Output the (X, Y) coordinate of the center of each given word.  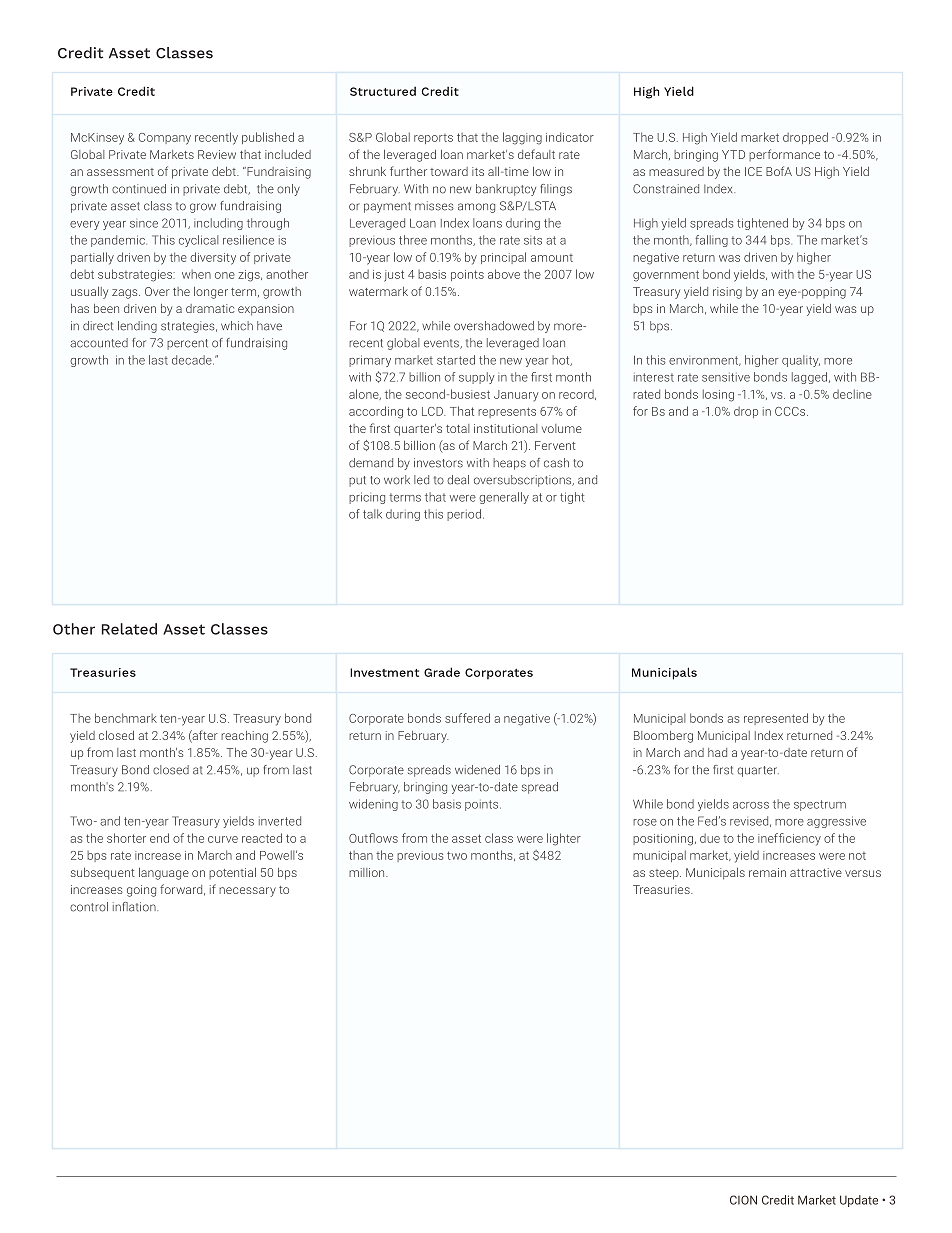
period (464, 515)
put (357, 481)
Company (165, 139)
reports (433, 139)
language (164, 874)
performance (784, 155)
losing (718, 395)
